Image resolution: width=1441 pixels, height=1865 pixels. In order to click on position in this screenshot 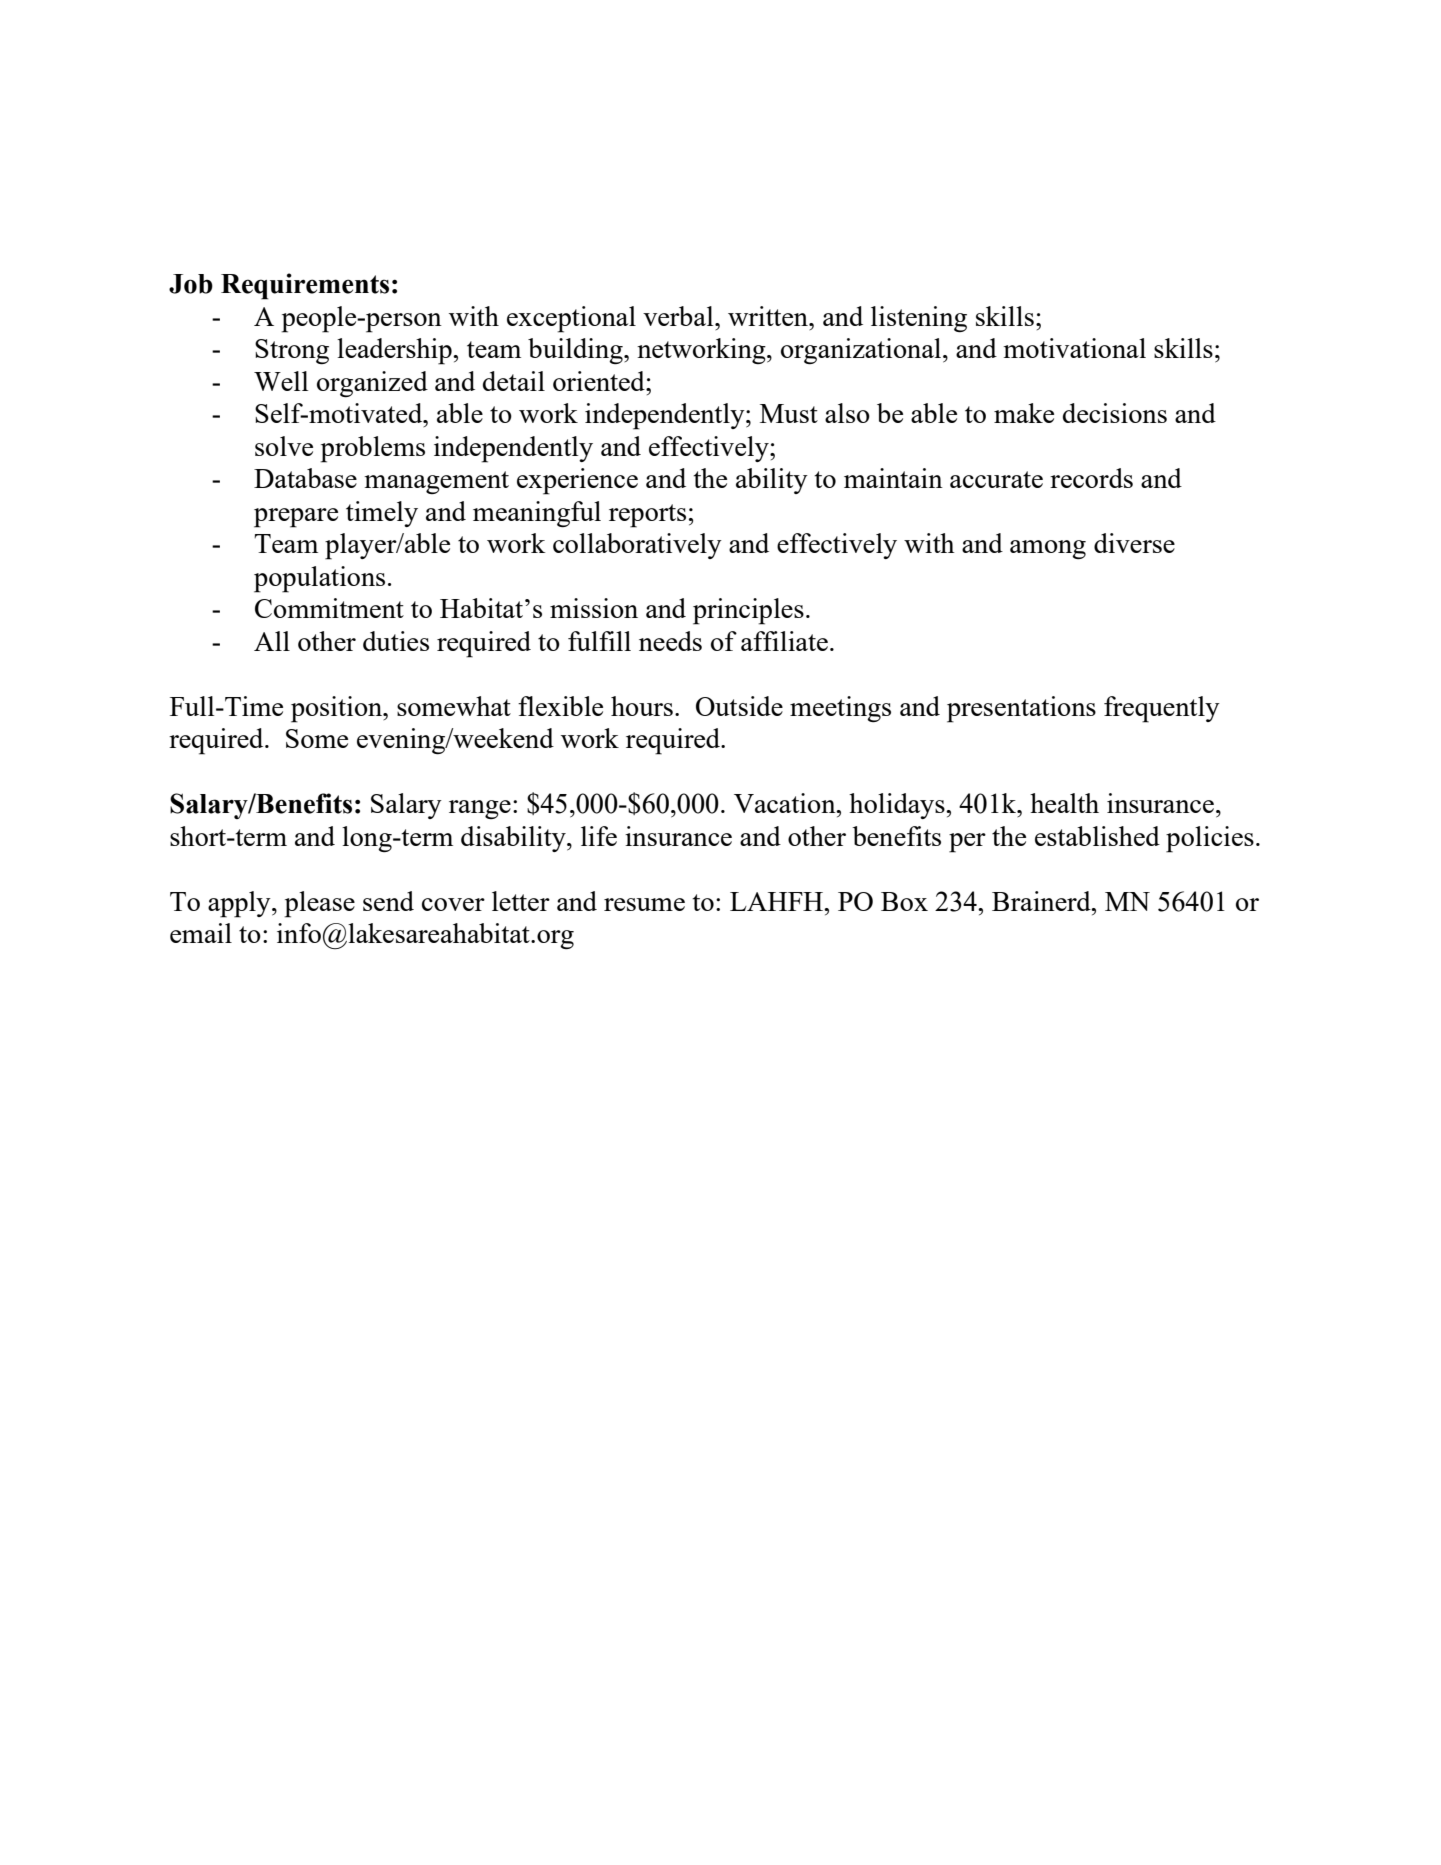, I will do `click(338, 709)`.
